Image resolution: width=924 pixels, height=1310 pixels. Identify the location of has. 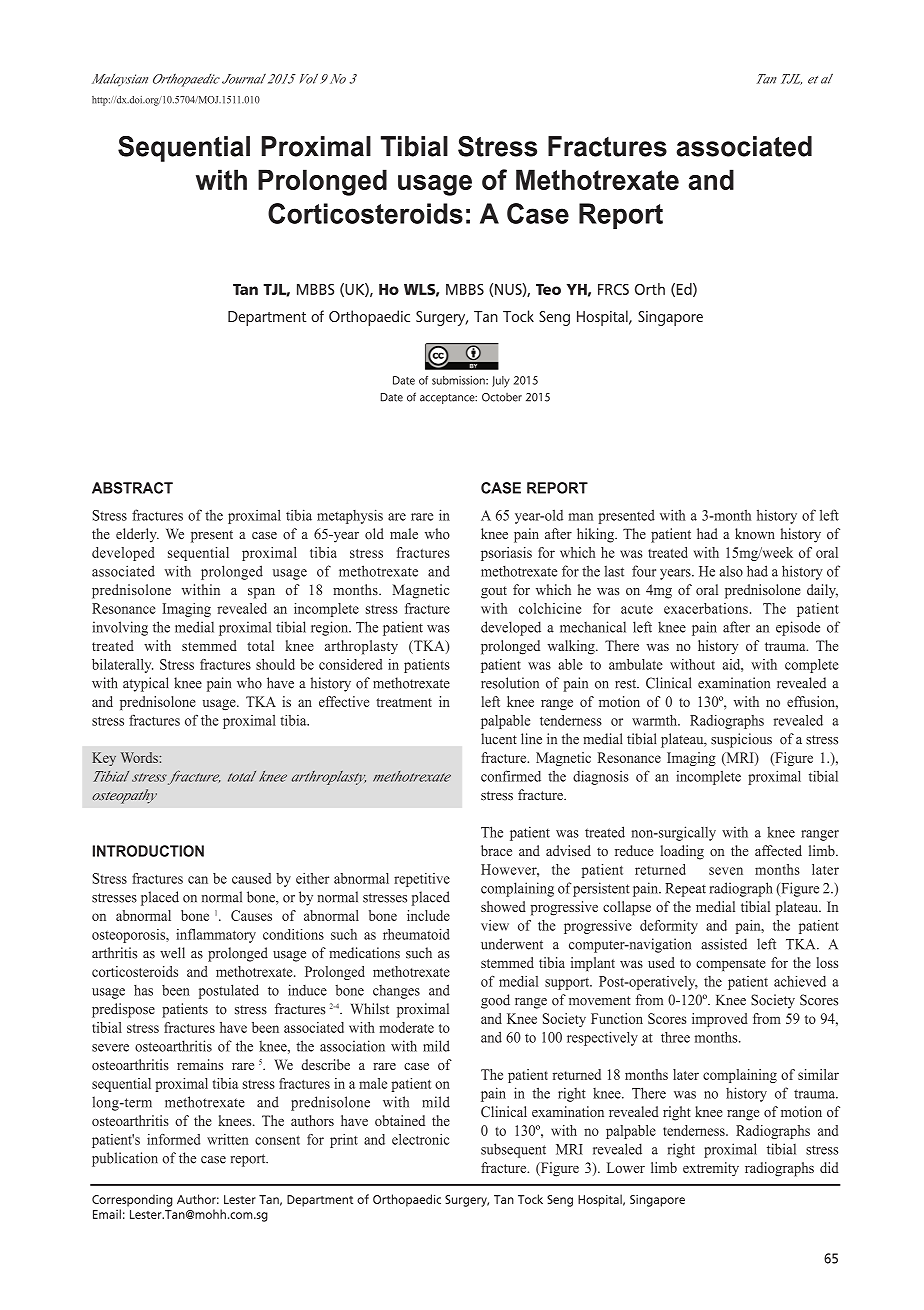
(143, 990).
